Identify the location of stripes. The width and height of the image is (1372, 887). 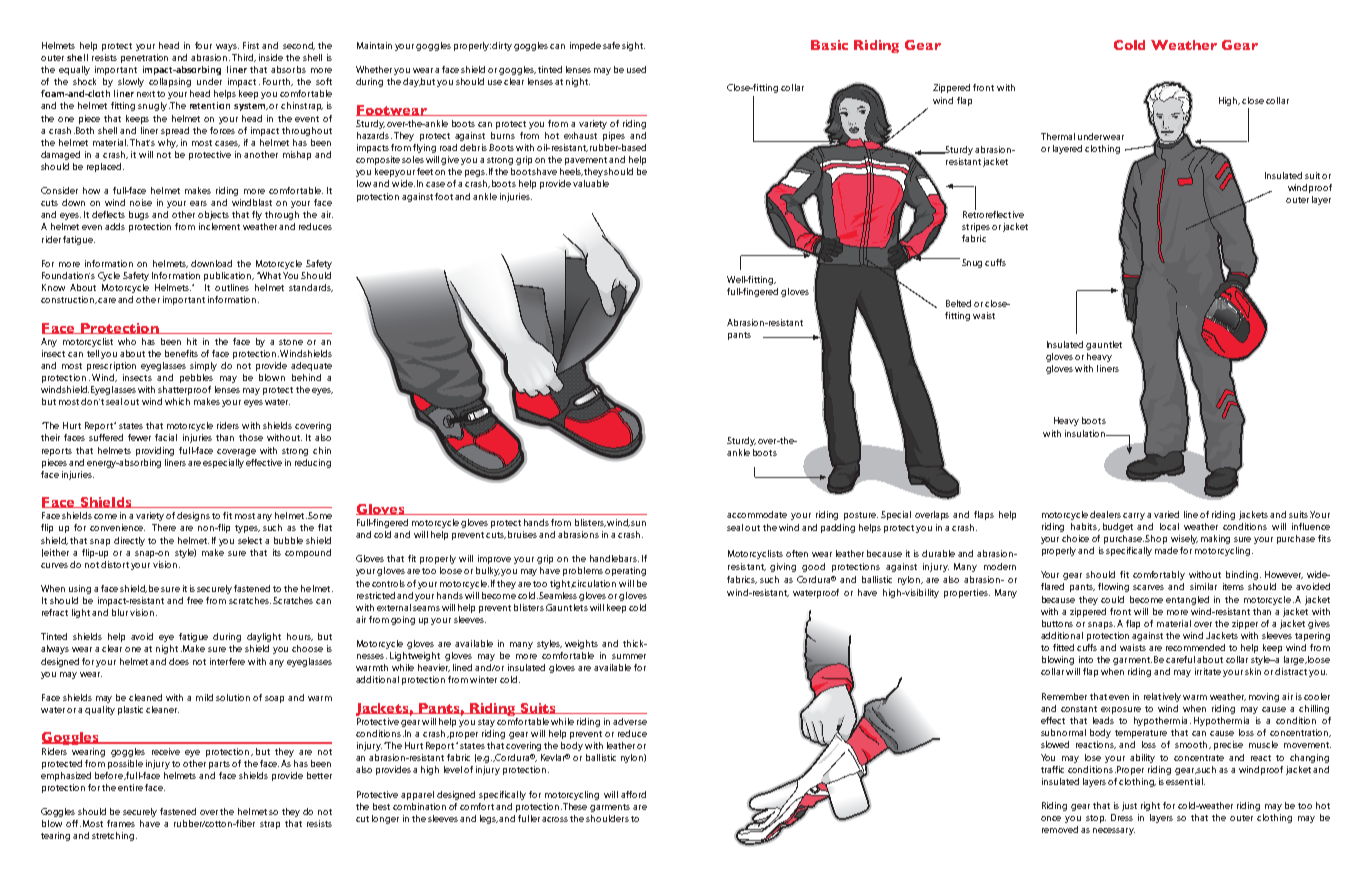
(976, 227).
